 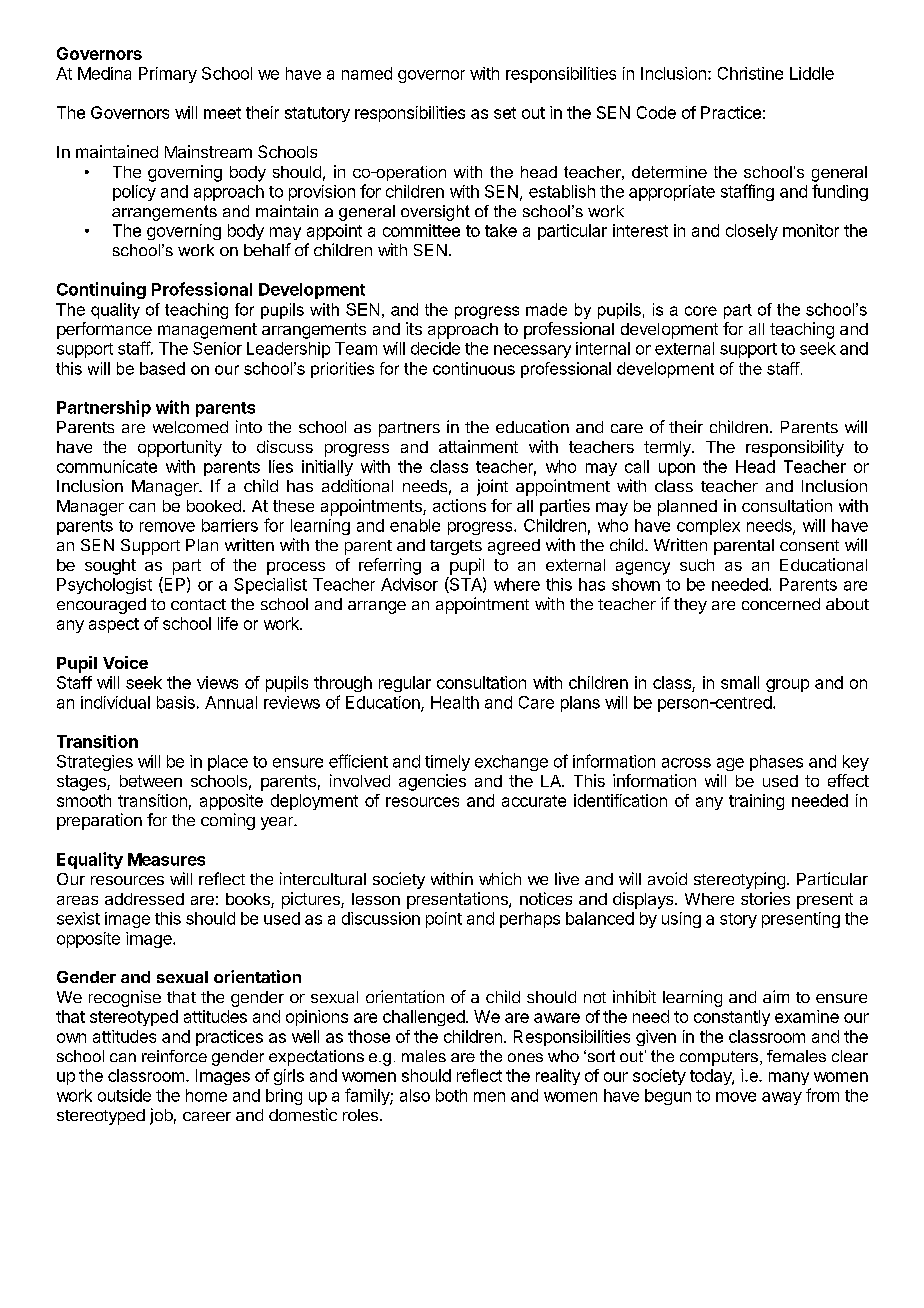 What do you see at coordinates (206, 1095) in the image?
I see `home` at bounding box center [206, 1095].
